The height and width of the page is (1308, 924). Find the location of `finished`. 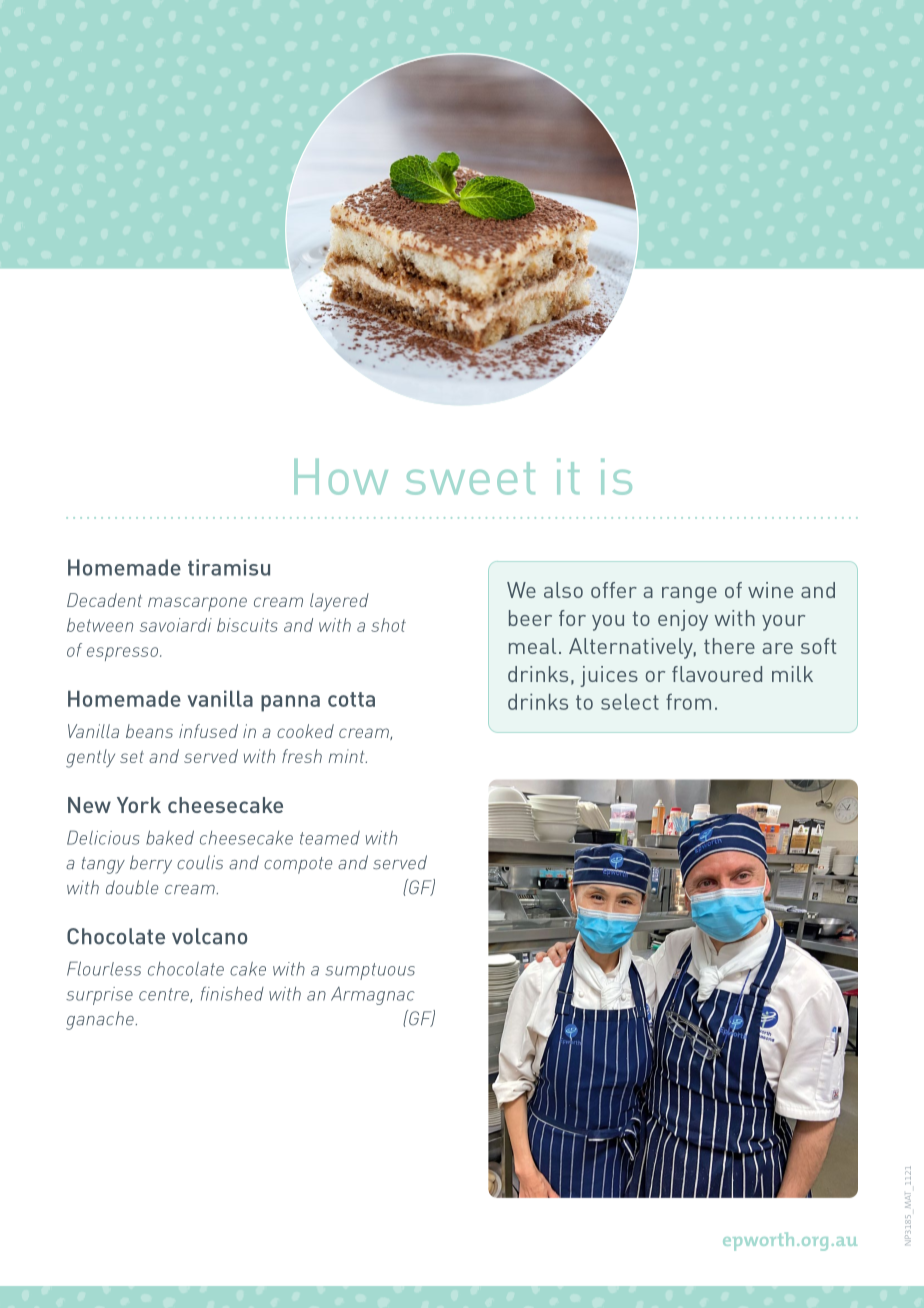

finished is located at coordinates (232, 993).
